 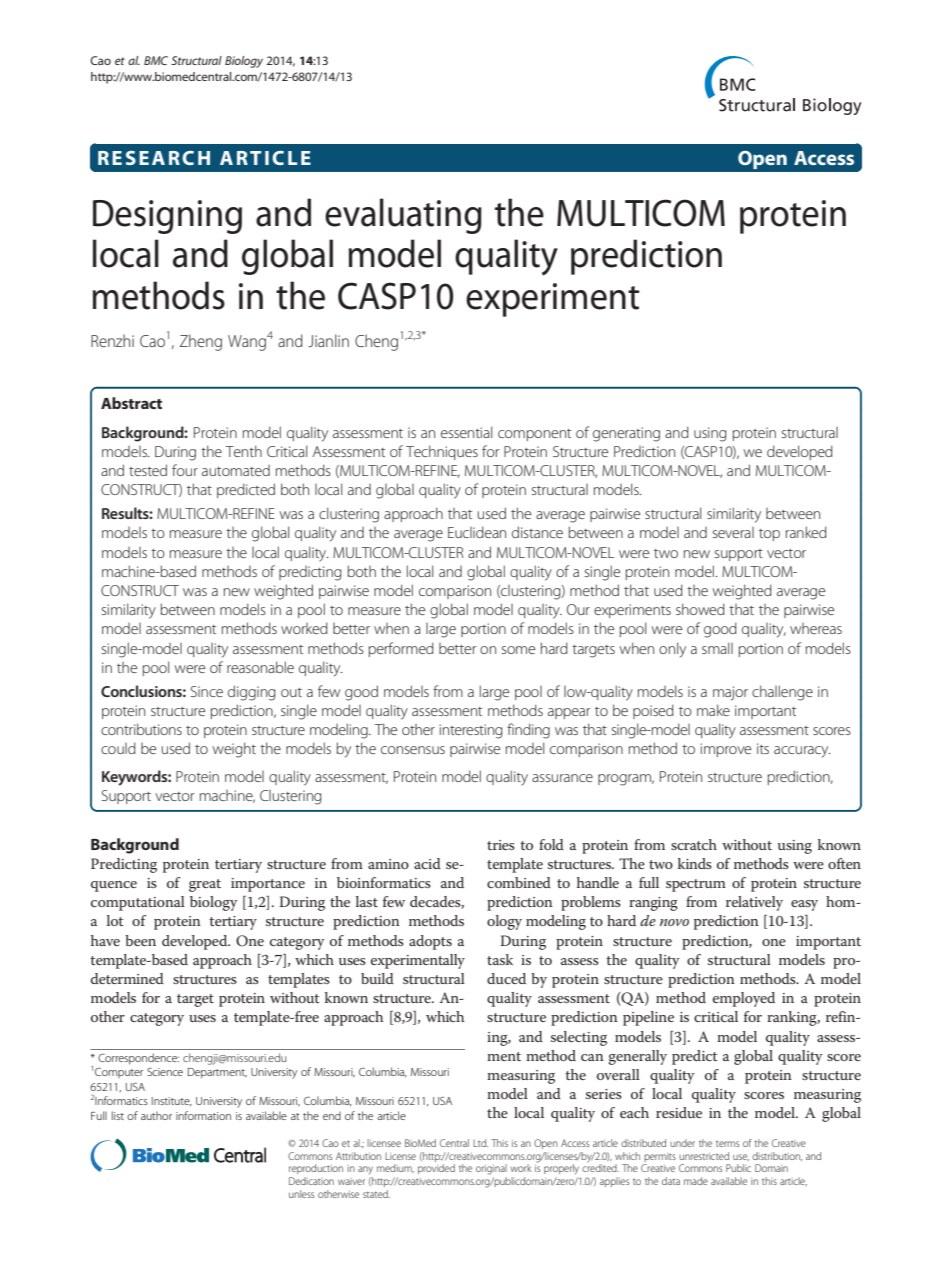 What do you see at coordinates (203, 1115) in the screenshot?
I see `information` at bounding box center [203, 1115].
